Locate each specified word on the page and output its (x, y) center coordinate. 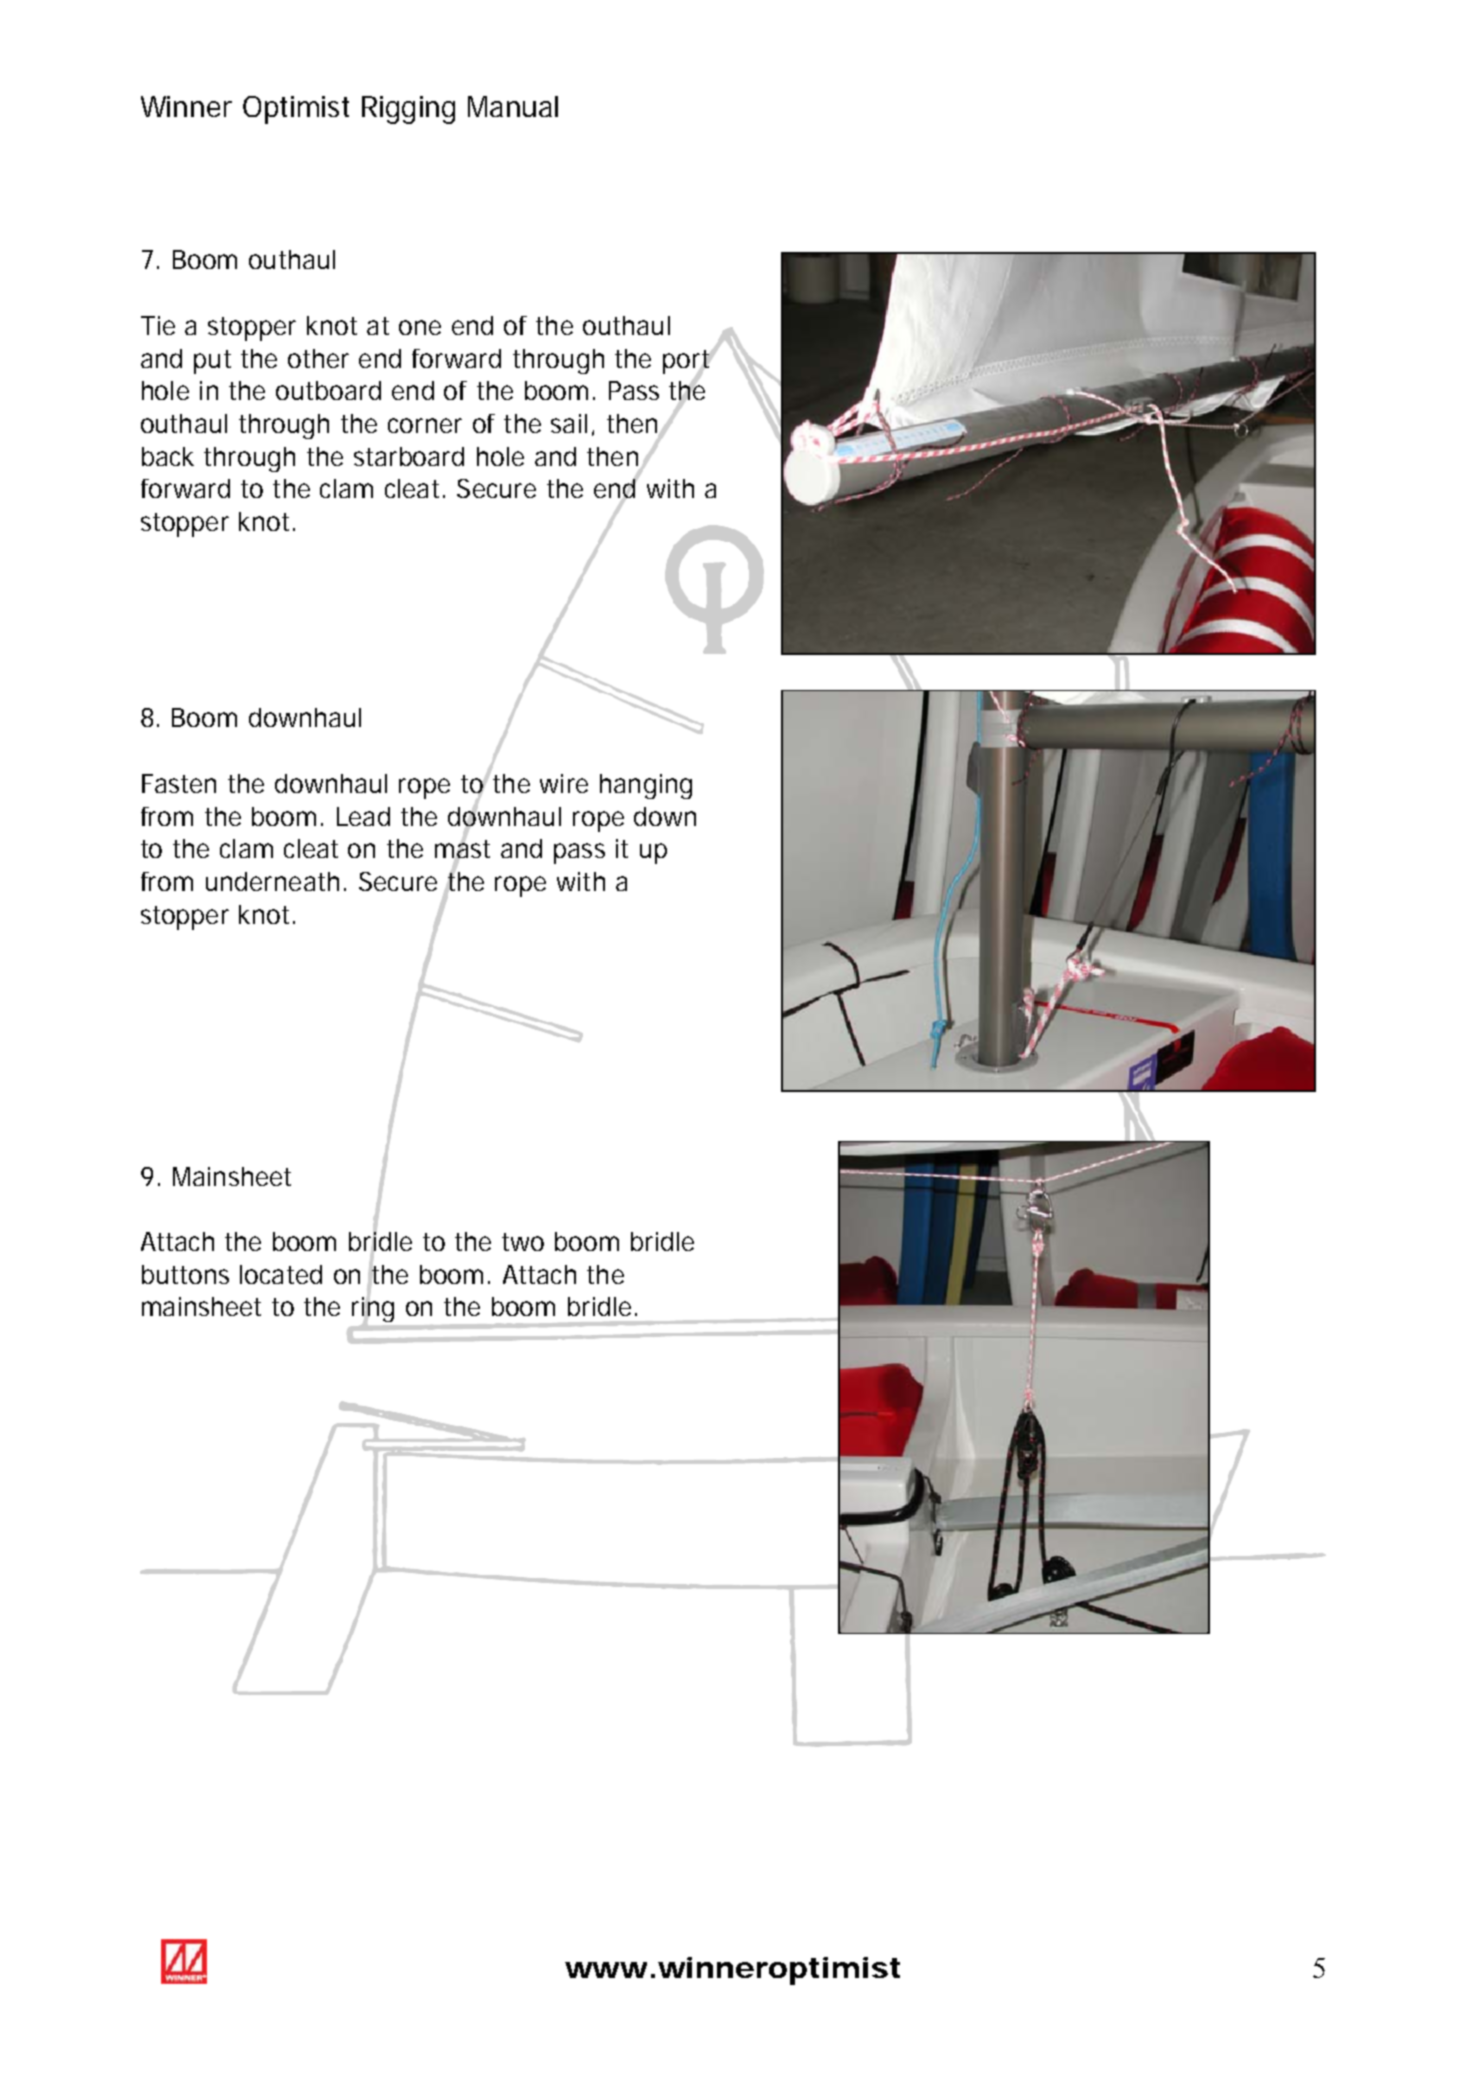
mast (462, 849)
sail (569, 423)
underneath (272, 881)
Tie (158, 325)
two (523, 1242)
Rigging (408, 110)
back (168, 456)
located (281, 1274)
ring (373, 1309)
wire (564, 783)
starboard (409, 456)
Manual (513, 106)
